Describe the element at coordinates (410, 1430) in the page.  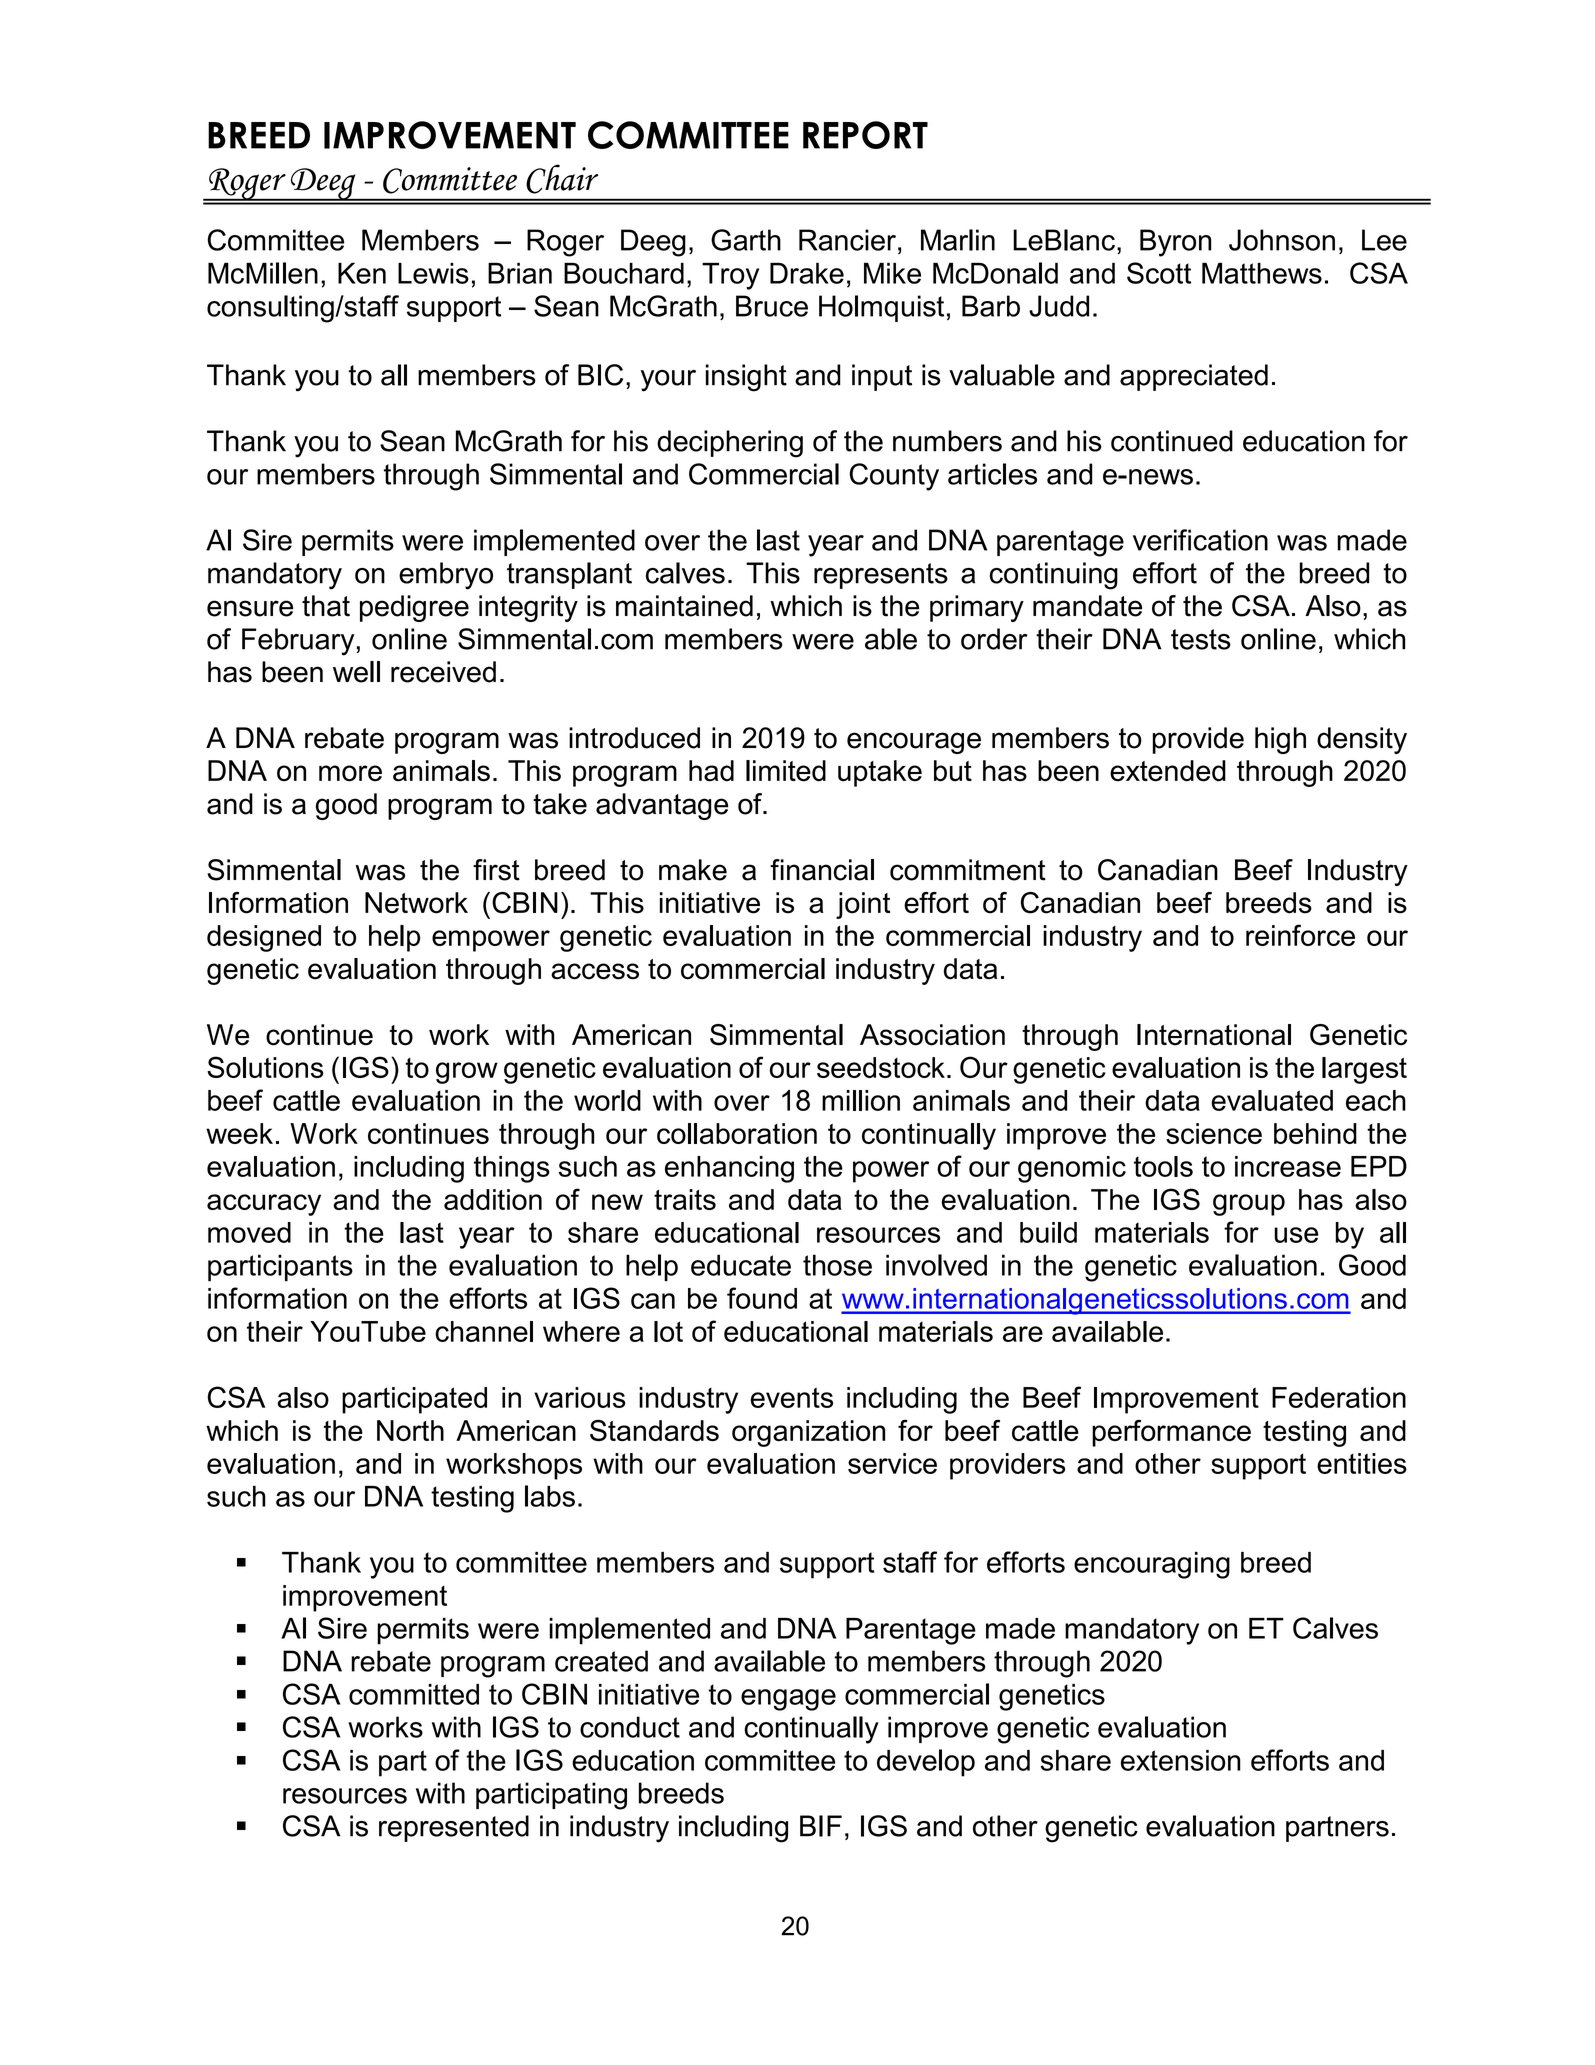
I see `North` at that location.
